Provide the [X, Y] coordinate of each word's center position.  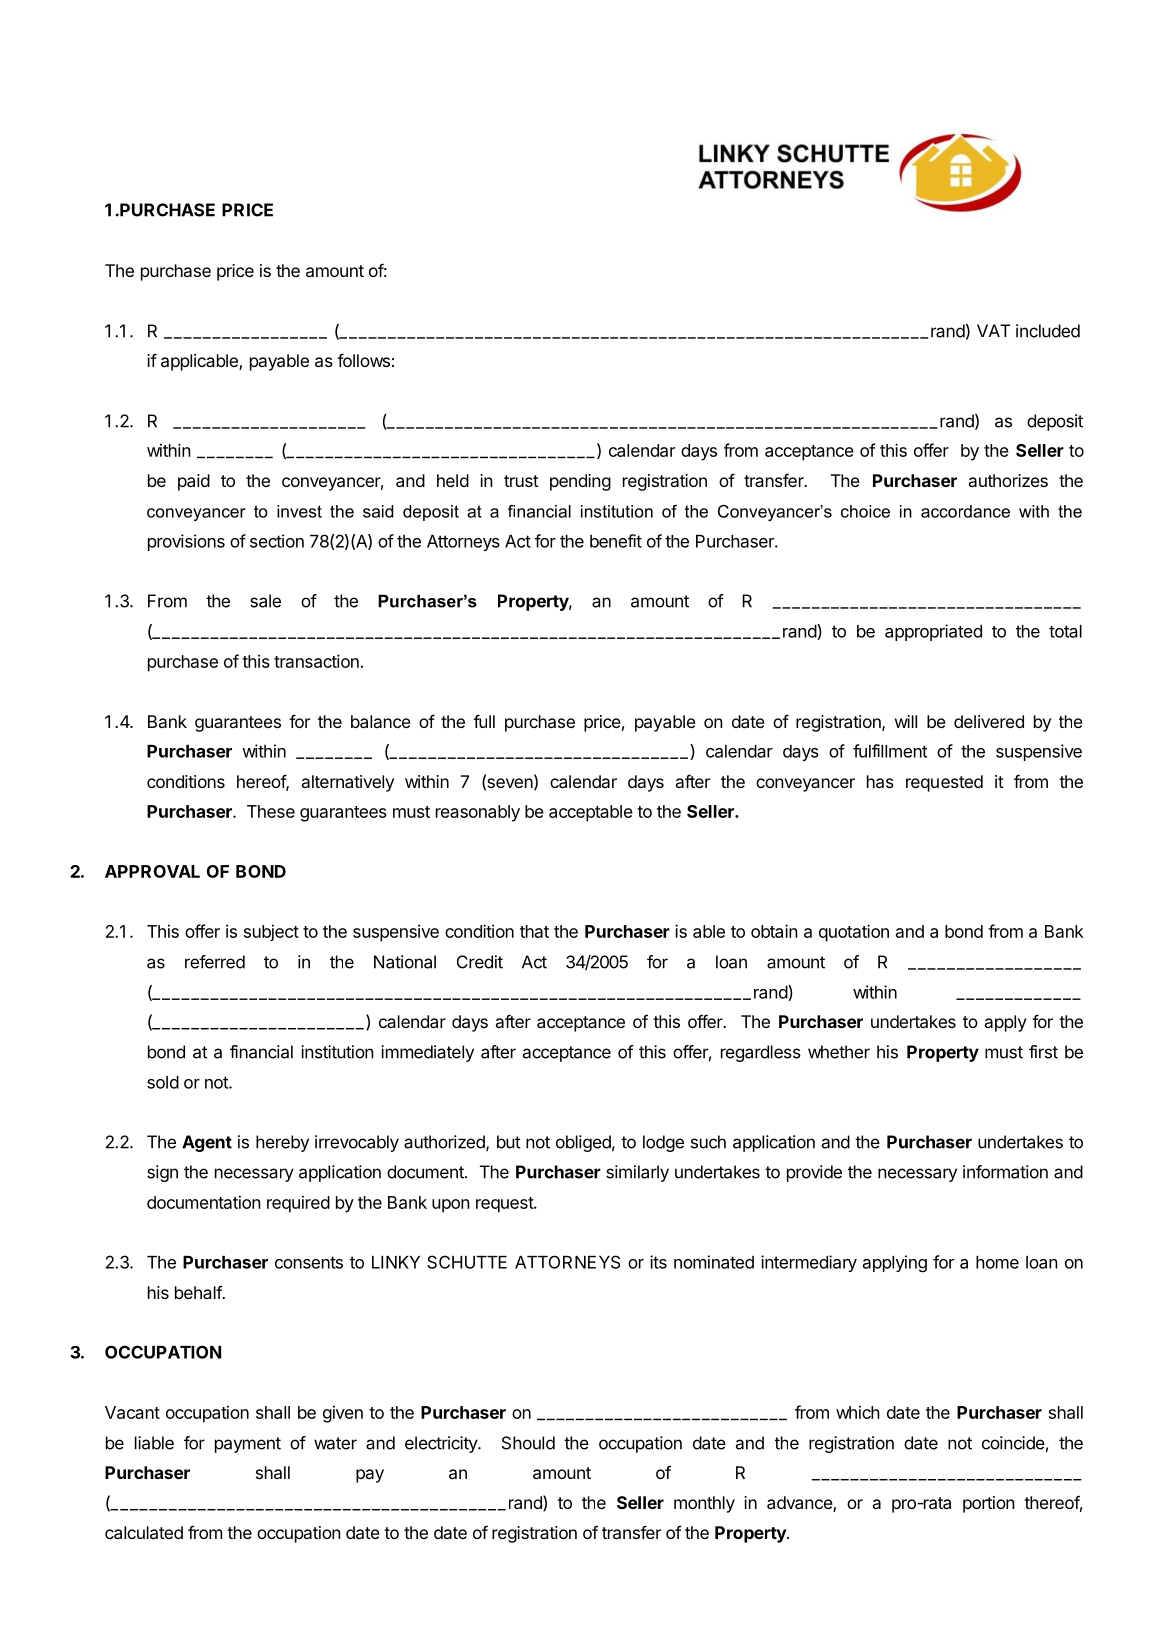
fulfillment [890, 751]
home [997, 1262]
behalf [199, 1292]
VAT [993, 330]
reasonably [478, 813]
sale [265, 601]
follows [363, 360]
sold [163, 1082]
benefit [616, 541]
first [1043, 1052]
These [271, 811]
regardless [761, 1053]
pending [580, 482]
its [658, 1262]
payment [248, 1445]
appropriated [933, 632]
